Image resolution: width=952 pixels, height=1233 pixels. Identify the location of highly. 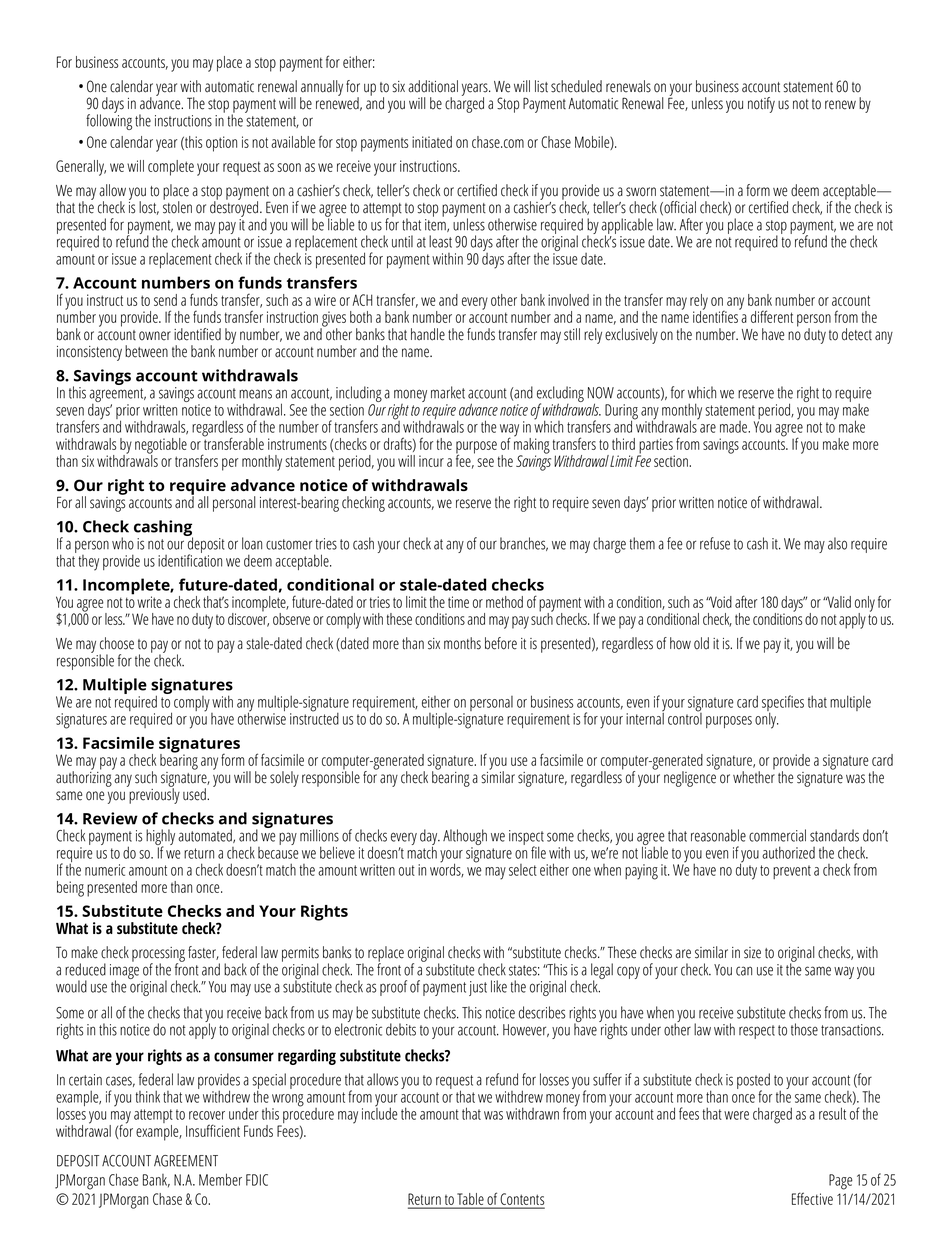
(160, 838).
